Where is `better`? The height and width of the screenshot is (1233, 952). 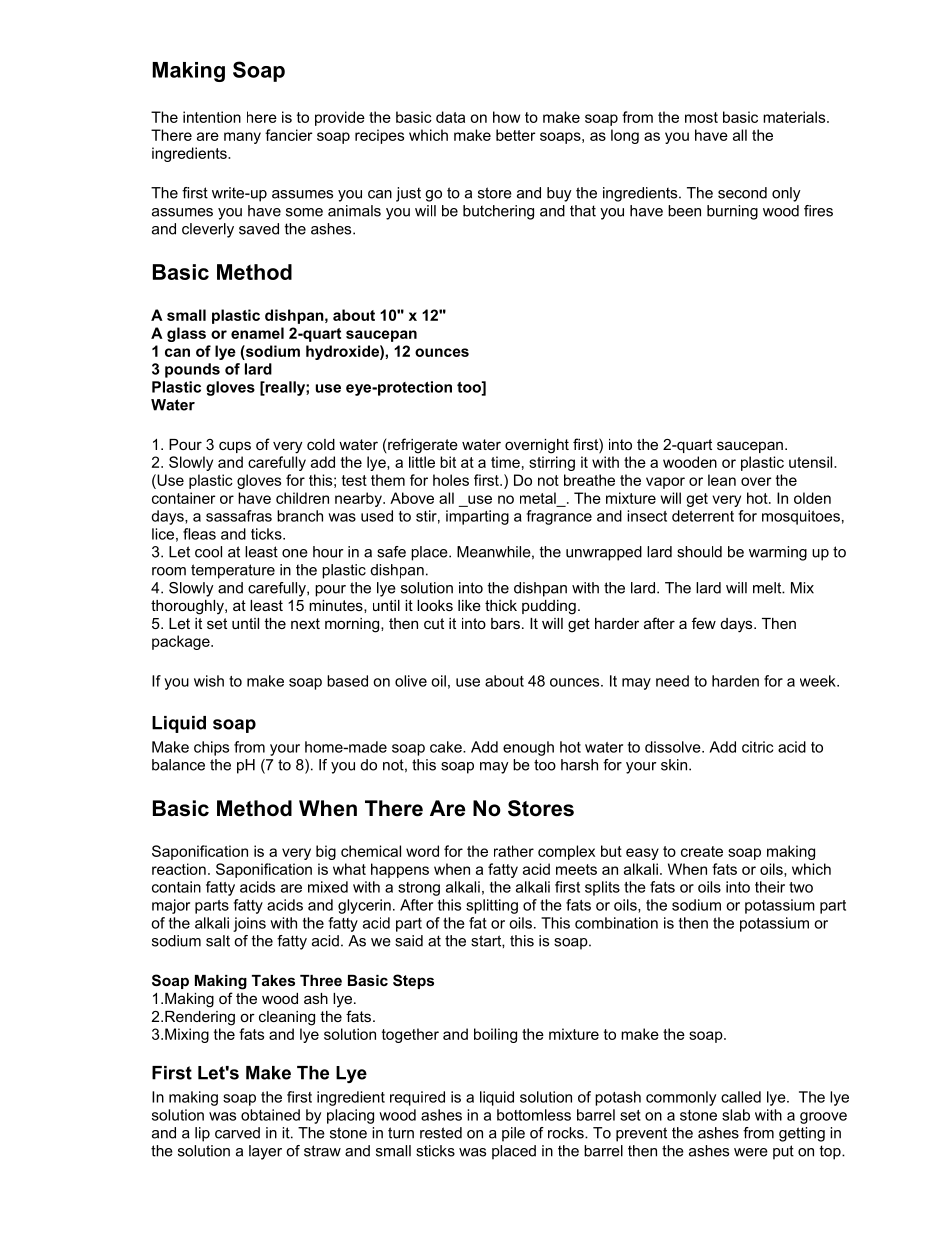
better is located at coordinates (515, 135).
